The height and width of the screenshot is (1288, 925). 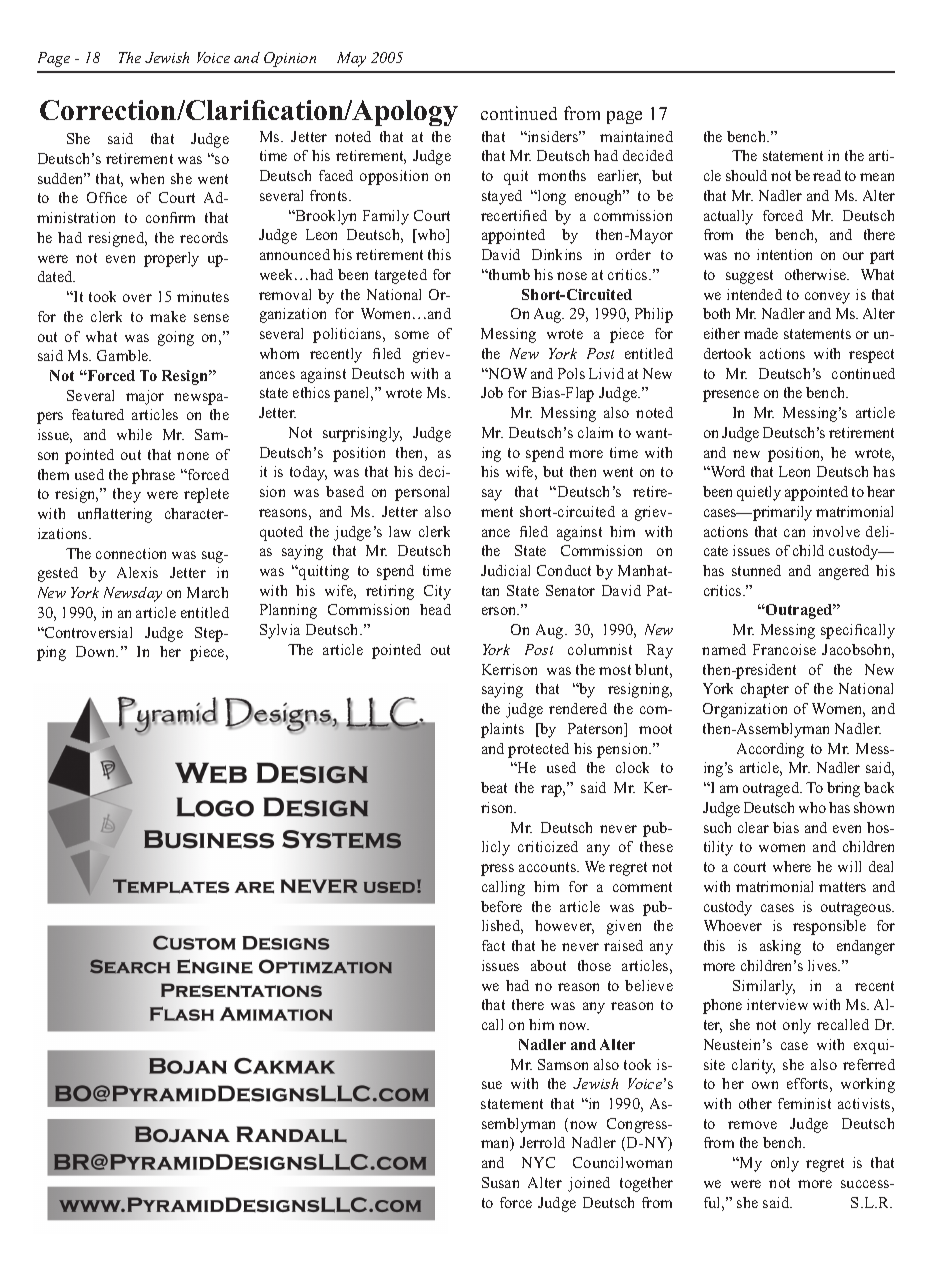 What do you see at coordinates (562, 175) in the screenshot?
I see `months` at bounding box center [562, 175].
